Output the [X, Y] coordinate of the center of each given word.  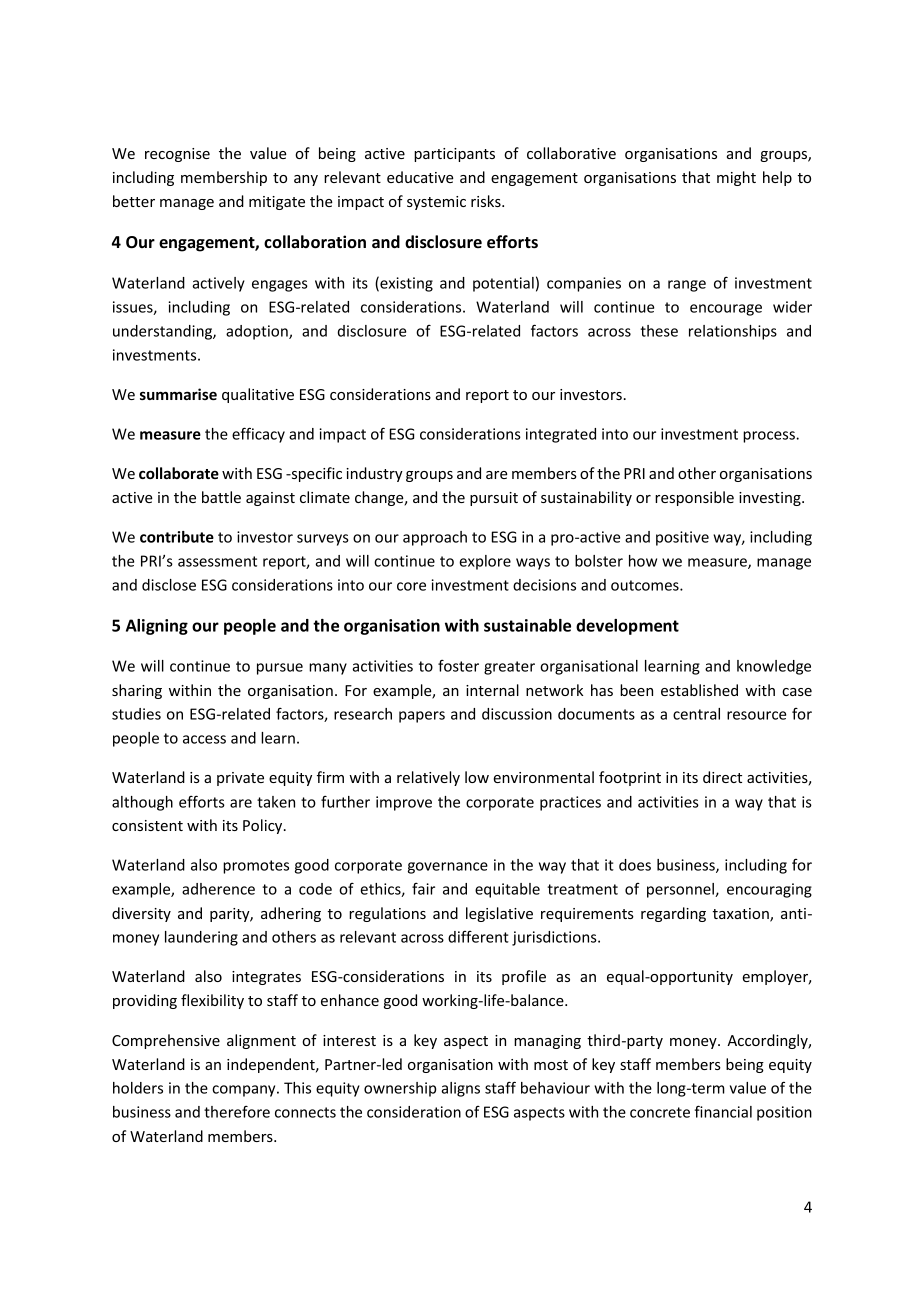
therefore [237, 1112]
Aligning [157, 627]
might [736, 178]
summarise [178, 394]
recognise [177, 155]
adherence [218, 889]
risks [487, 201]
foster [458, 666]
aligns [460, 1089]
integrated [561, 435]
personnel [681, 890]
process [770, 437]
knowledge [774, 667]
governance [448, 868]
